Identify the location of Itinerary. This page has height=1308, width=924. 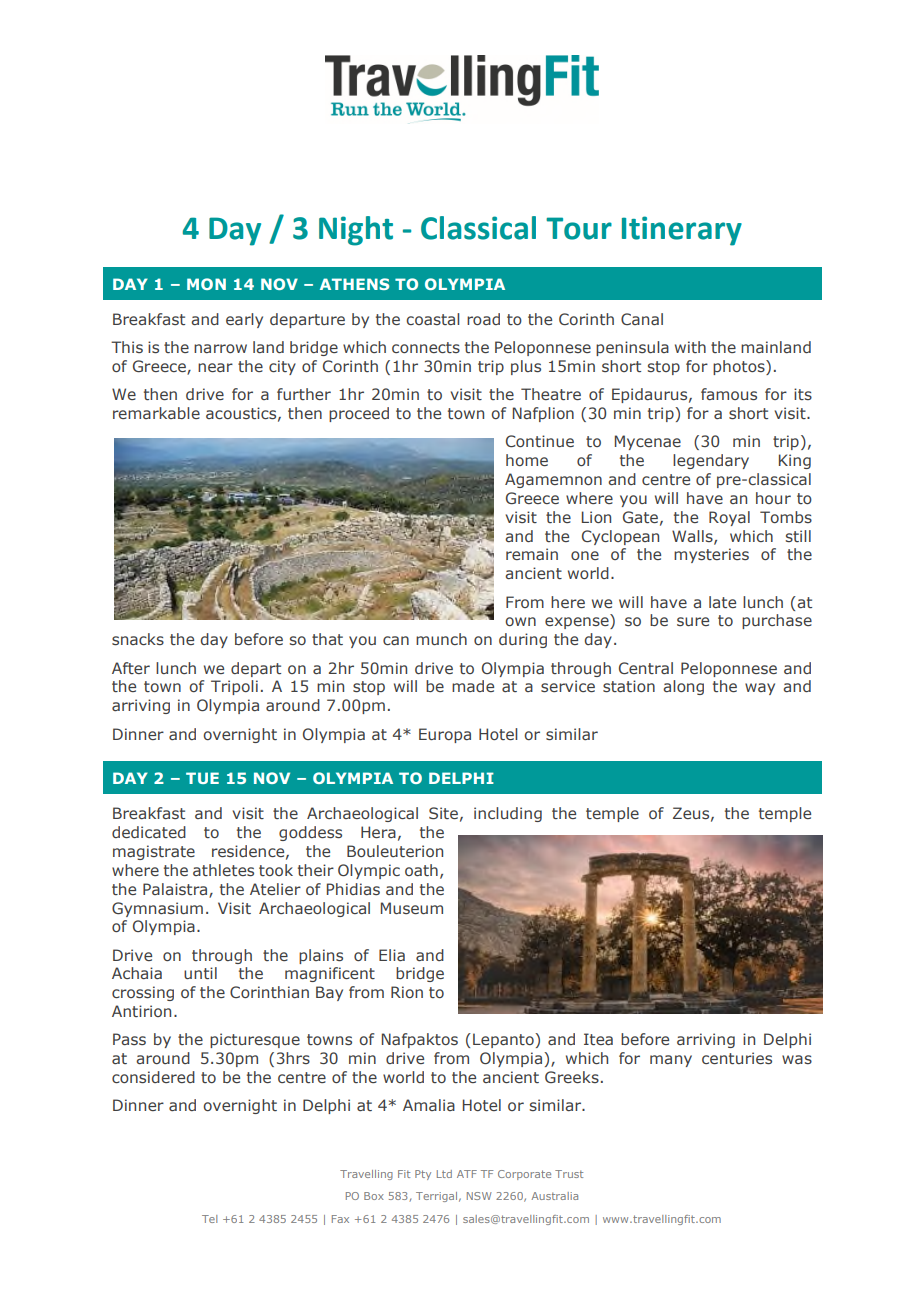
(682, 231).
